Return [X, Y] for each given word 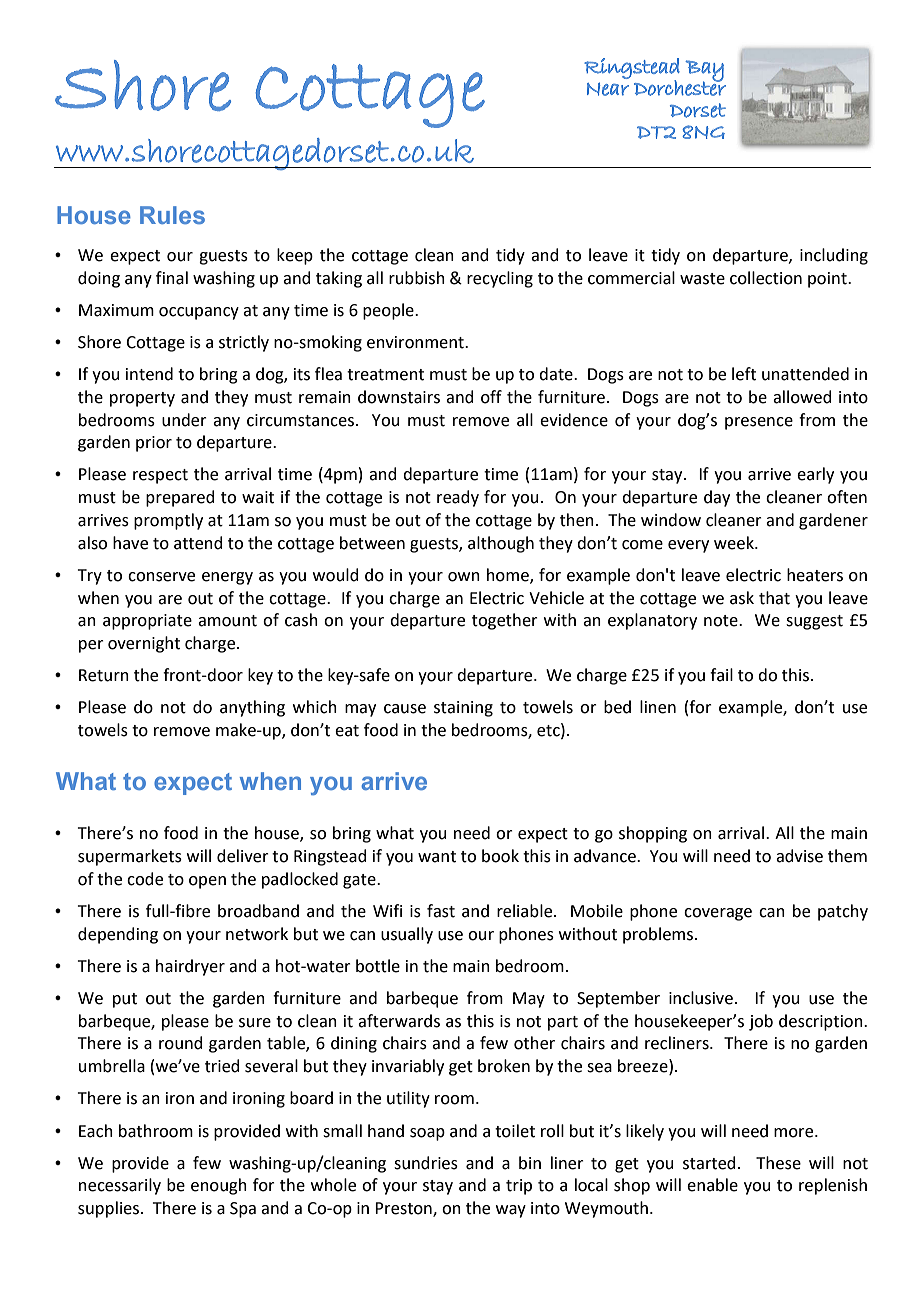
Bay [704, 72]
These [778, 1163]
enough [219, 1186]
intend [149, 374]
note [722, 621]
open [207, 882]
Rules [172, 215]
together [505, 621]
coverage [718, 914]
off [491, 397]
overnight [144, 644]
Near [608, 89]
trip [519, 1187]
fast [441, 911]
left [744, 374]
